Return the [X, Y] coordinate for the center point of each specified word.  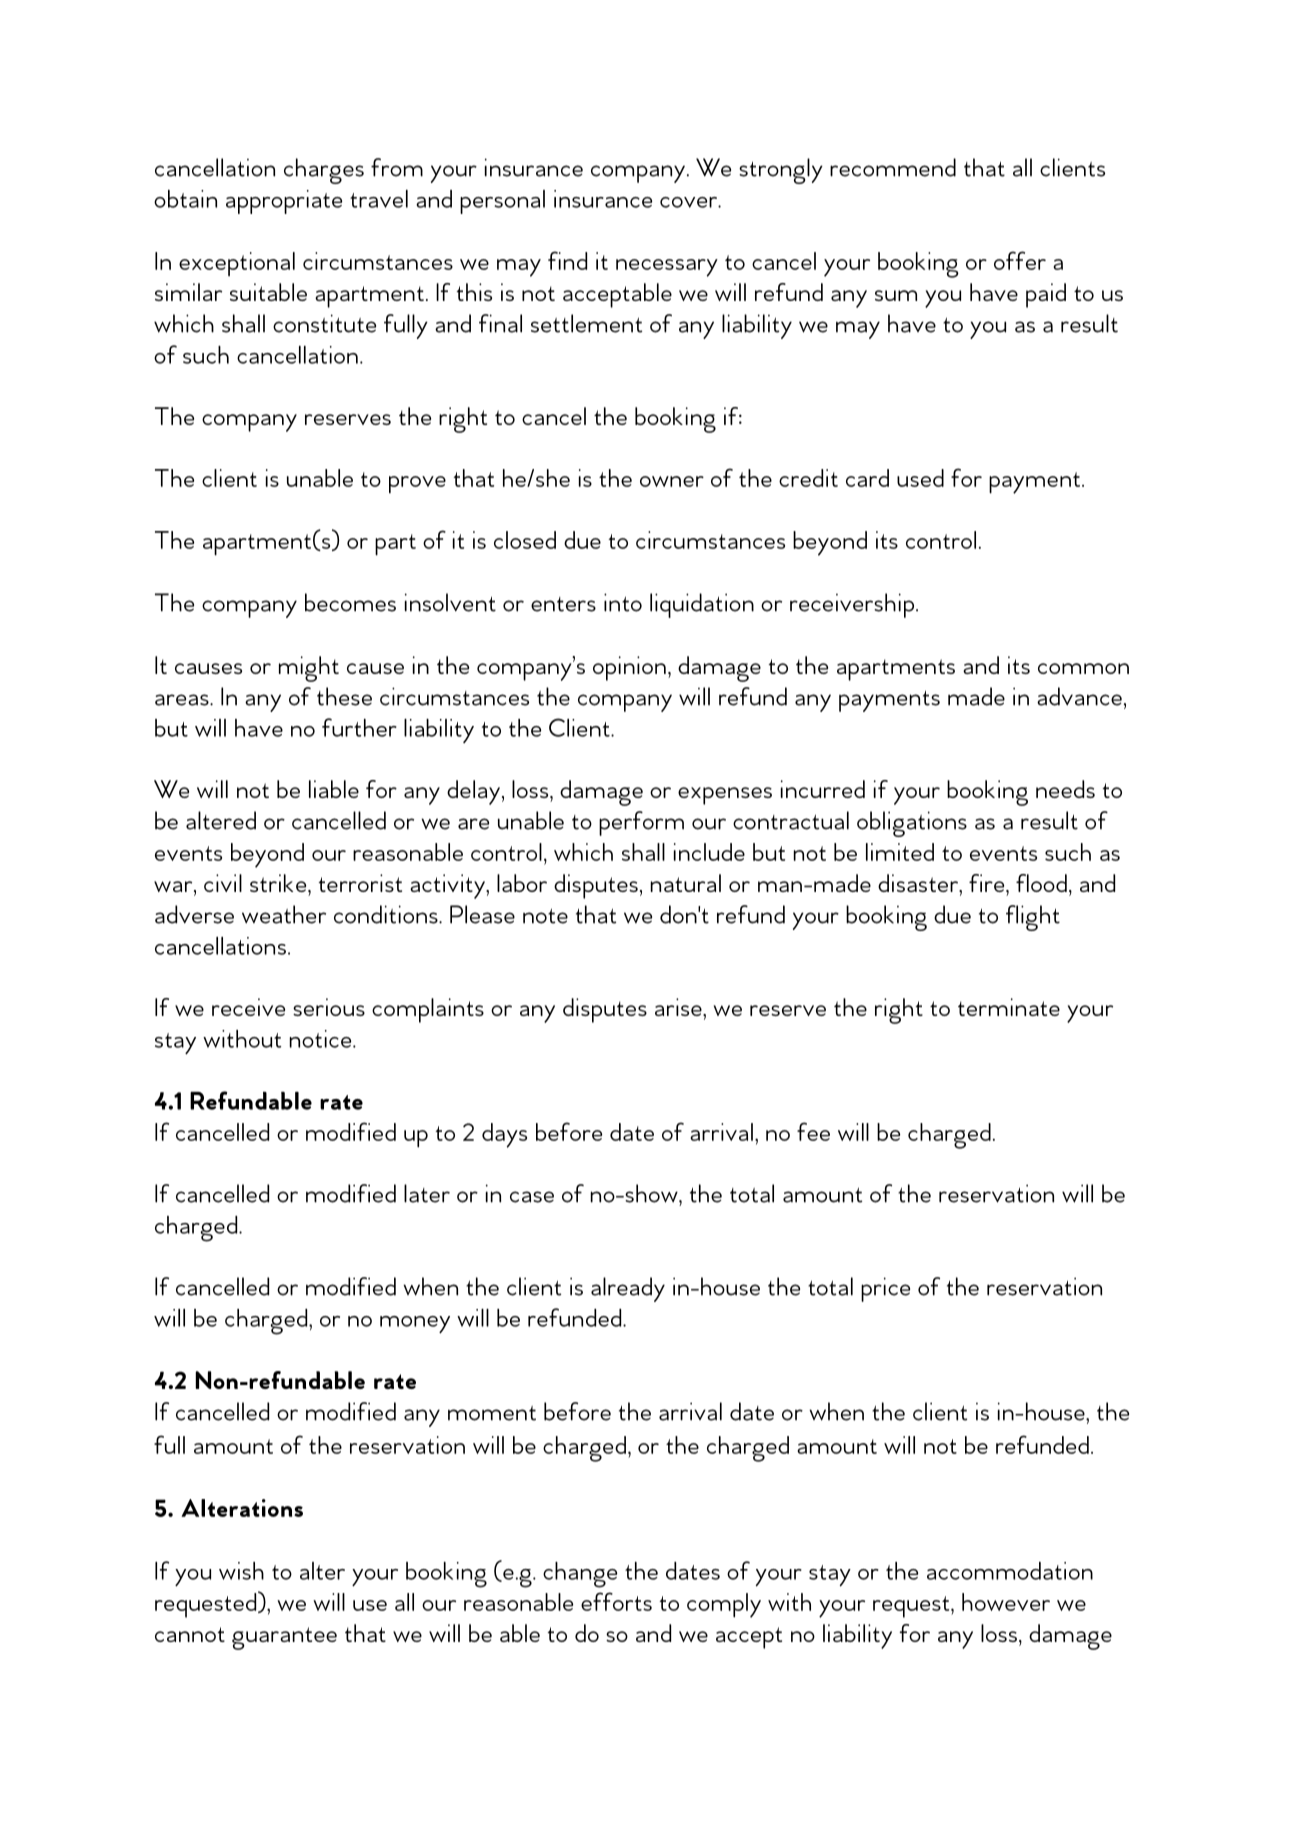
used [920, 478]
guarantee [284, 1638]
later [427, 1193]
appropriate [284, 202]
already [628, 1289]
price [885, 1289]
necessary [667, 268]
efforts [616, 1601]
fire [988, 883]
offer [1020, 260]
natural [686, 883]
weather [284, 914]
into [623, 602]
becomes [350, 602]
